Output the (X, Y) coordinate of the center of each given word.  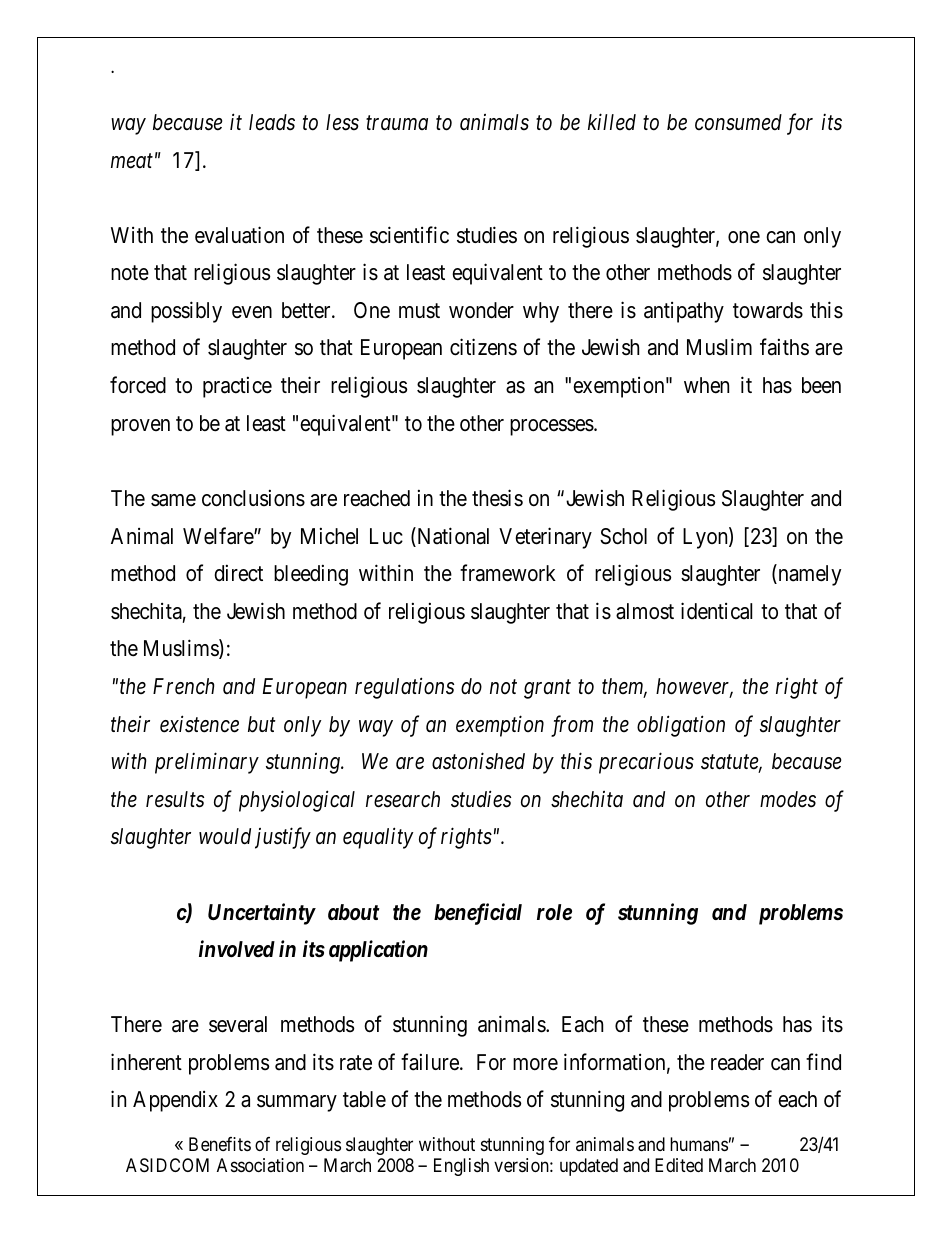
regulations (404, 688)
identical (716, 611)
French (183, 686)
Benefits (220, 1144)
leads (272, 122)
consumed (738, 122)
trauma (397, 123)
